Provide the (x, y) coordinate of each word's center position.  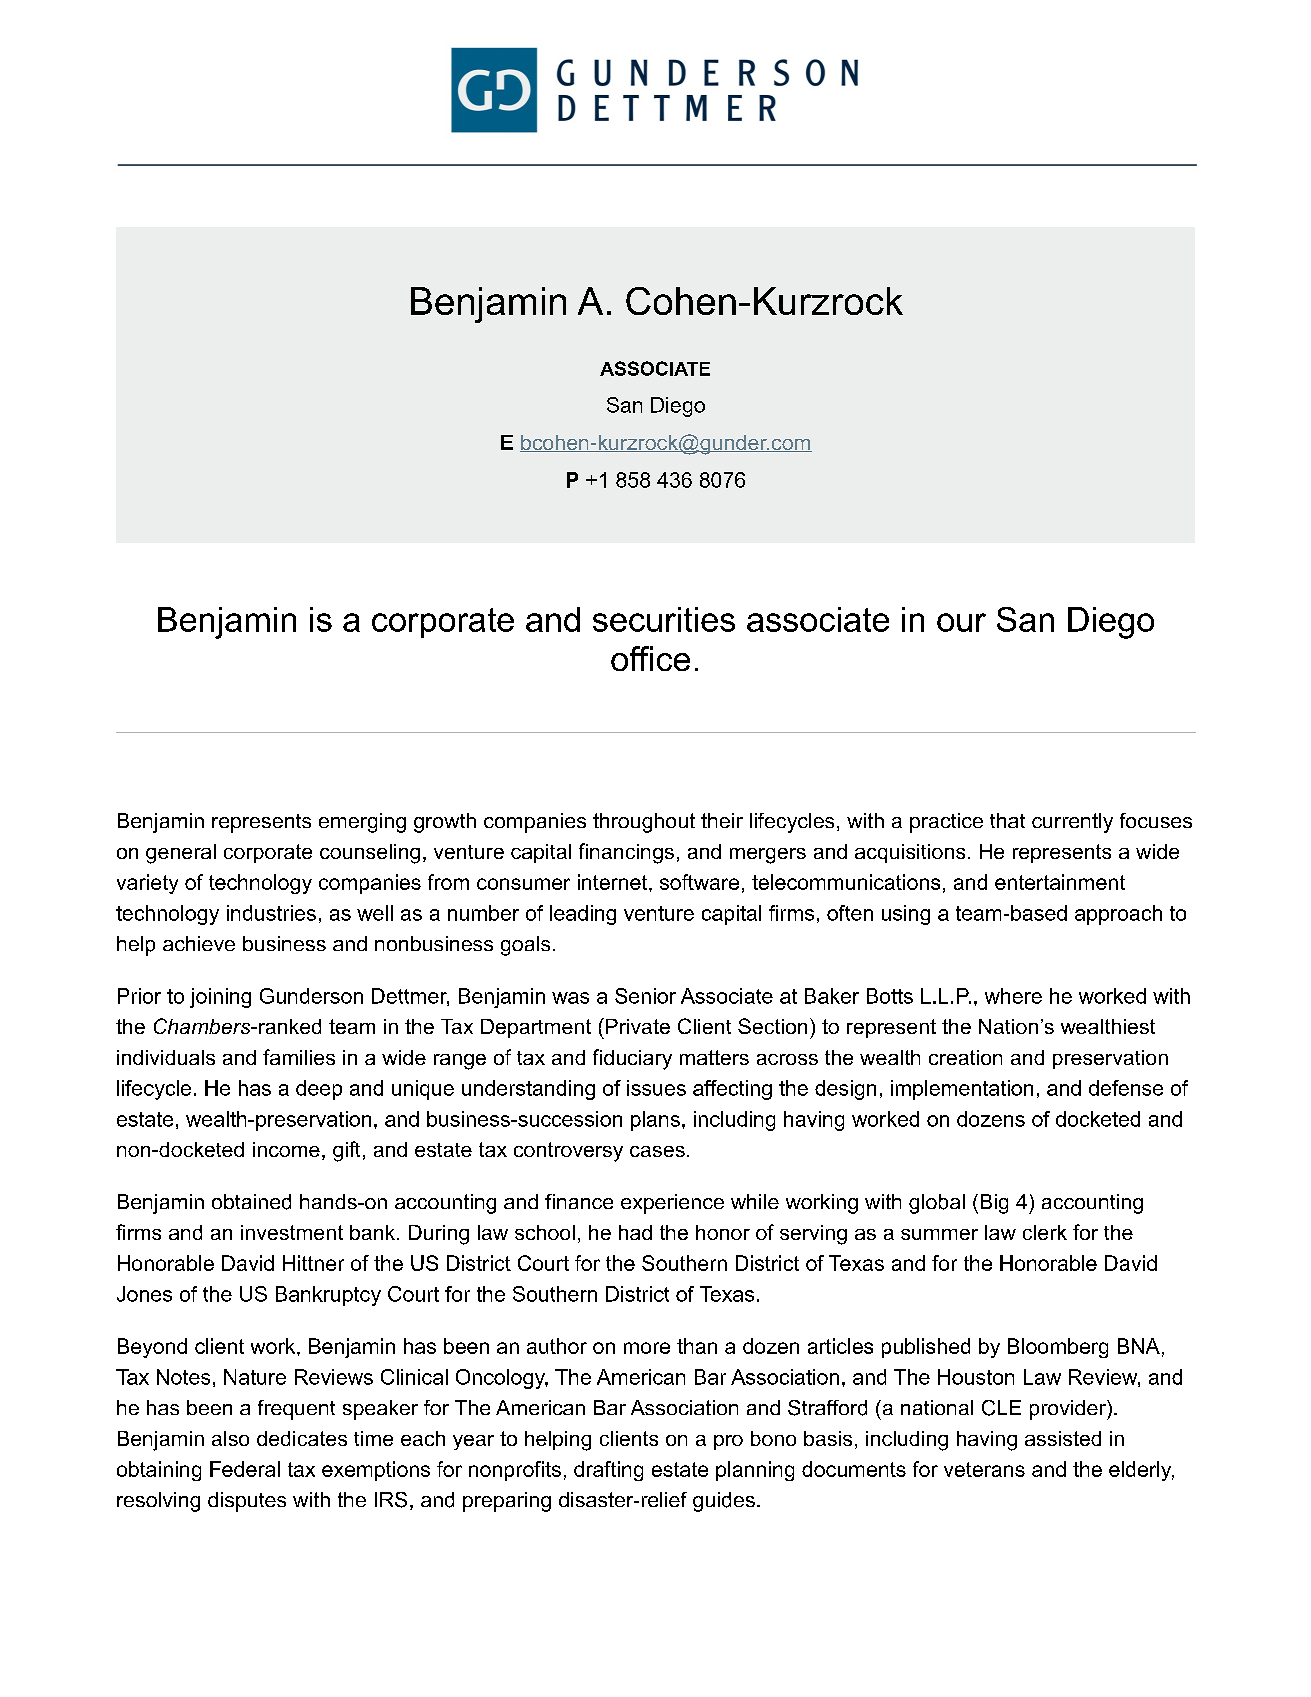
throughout (644, 823)
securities (664, 619)
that (1007, 820)
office (650, 658)
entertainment (1060, 882)
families (299, 1057)
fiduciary (632, 1059)
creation (965, 1057)
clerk (1045, 1232)
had (635, 1232)
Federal (245, 1469)
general (181, 854)
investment (292, 1232)
